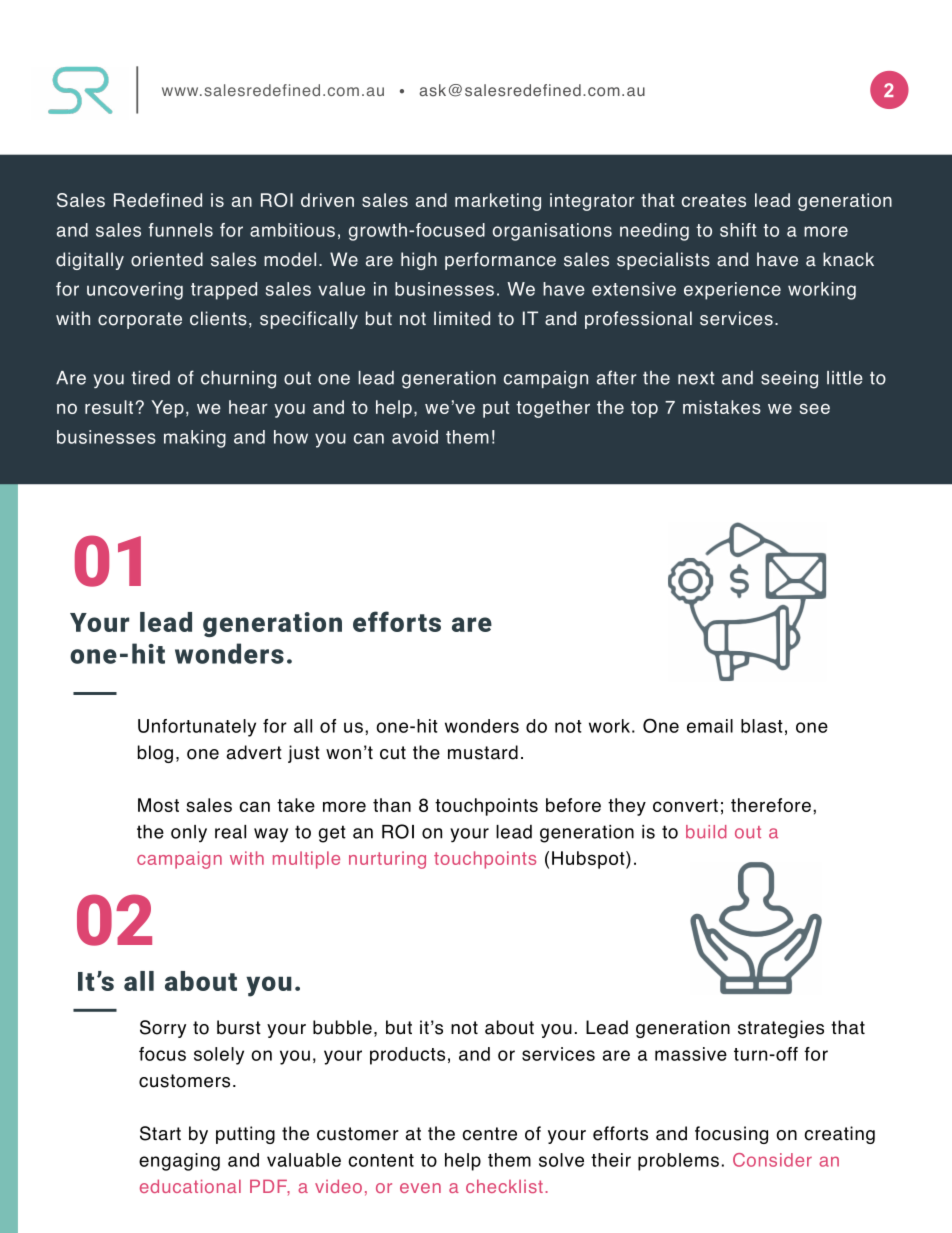 This image has width=952, height=1233. Describe the element at coordinates (498, 202) in the image. I see `marketing` at that location.
